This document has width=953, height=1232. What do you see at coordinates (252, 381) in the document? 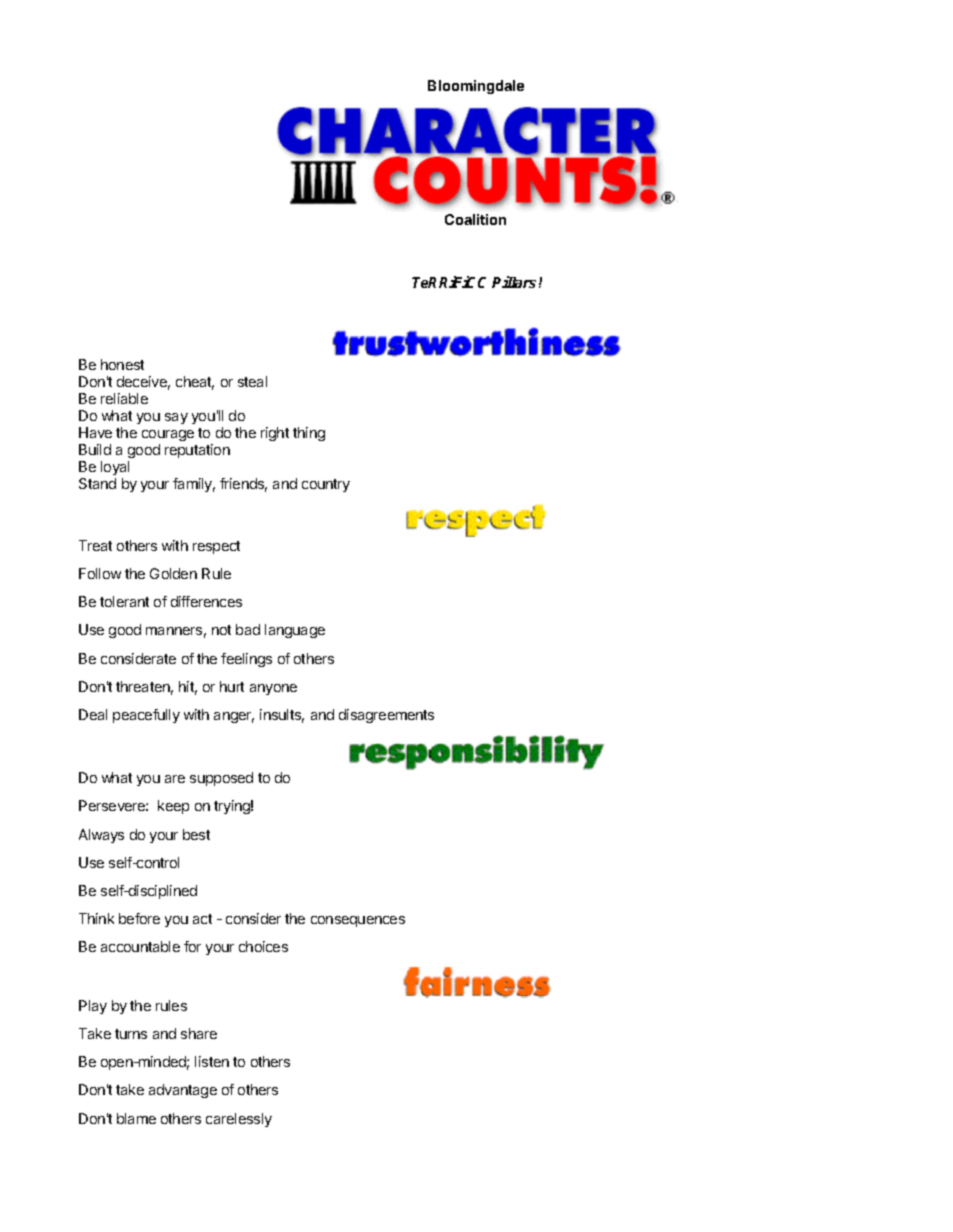
I see `steal` at bounding box center [252, 381].
